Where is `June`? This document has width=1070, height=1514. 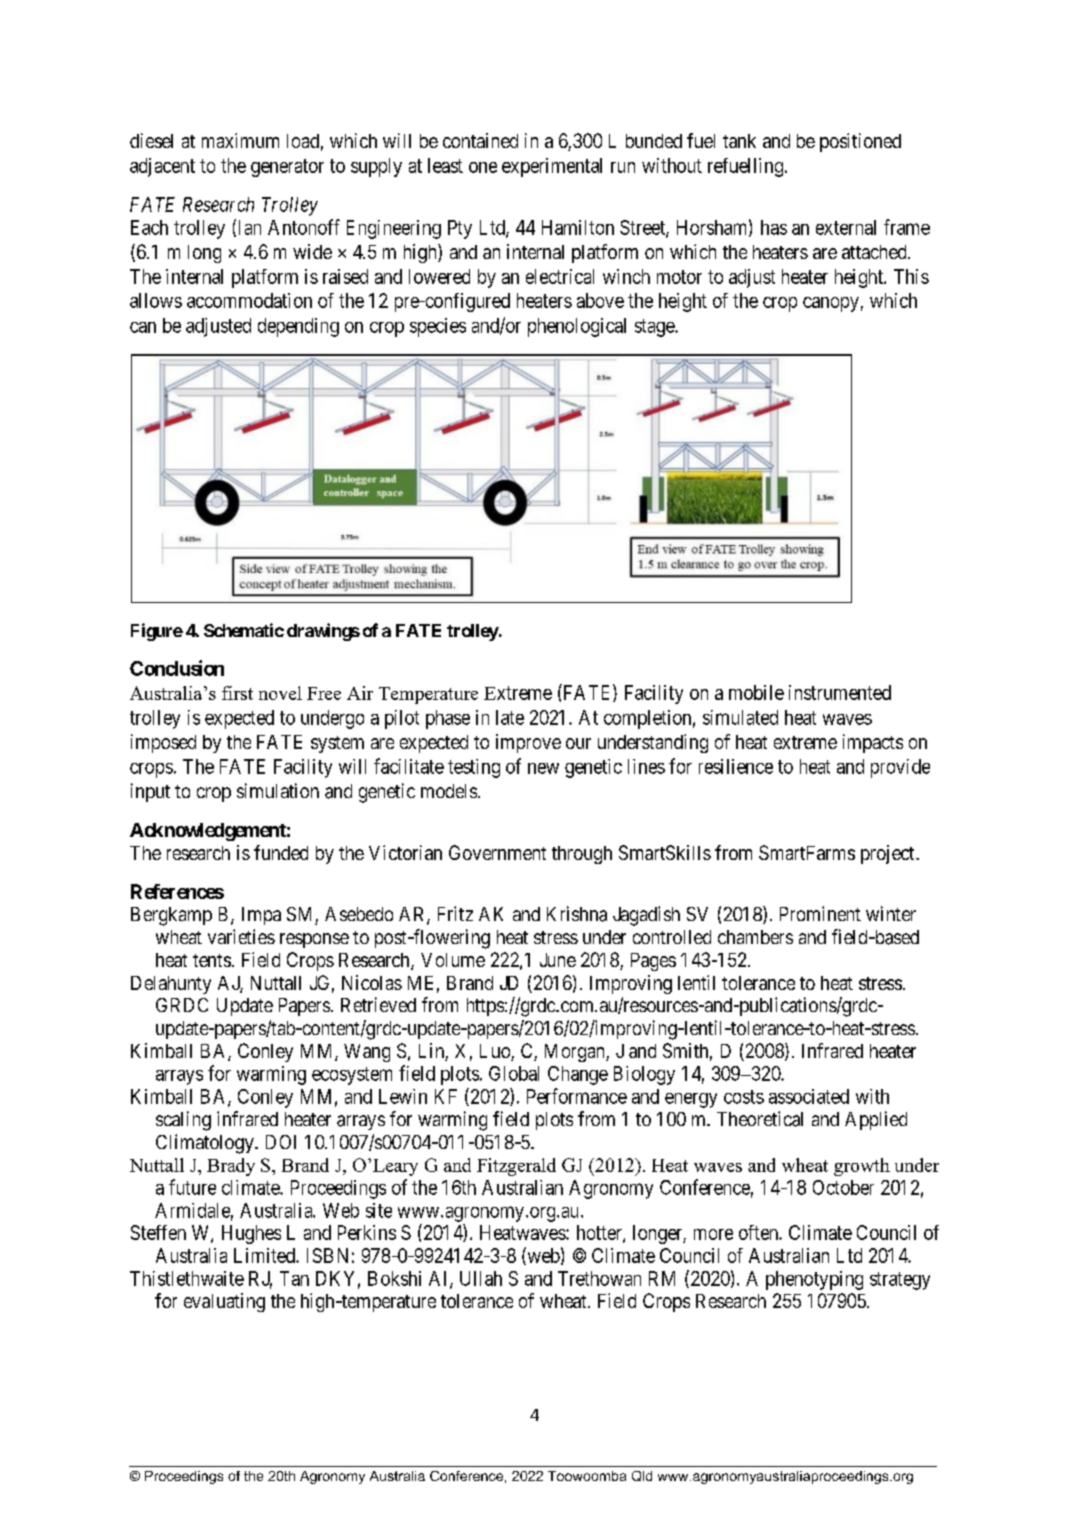
June is located at coordinates (558, 960).
